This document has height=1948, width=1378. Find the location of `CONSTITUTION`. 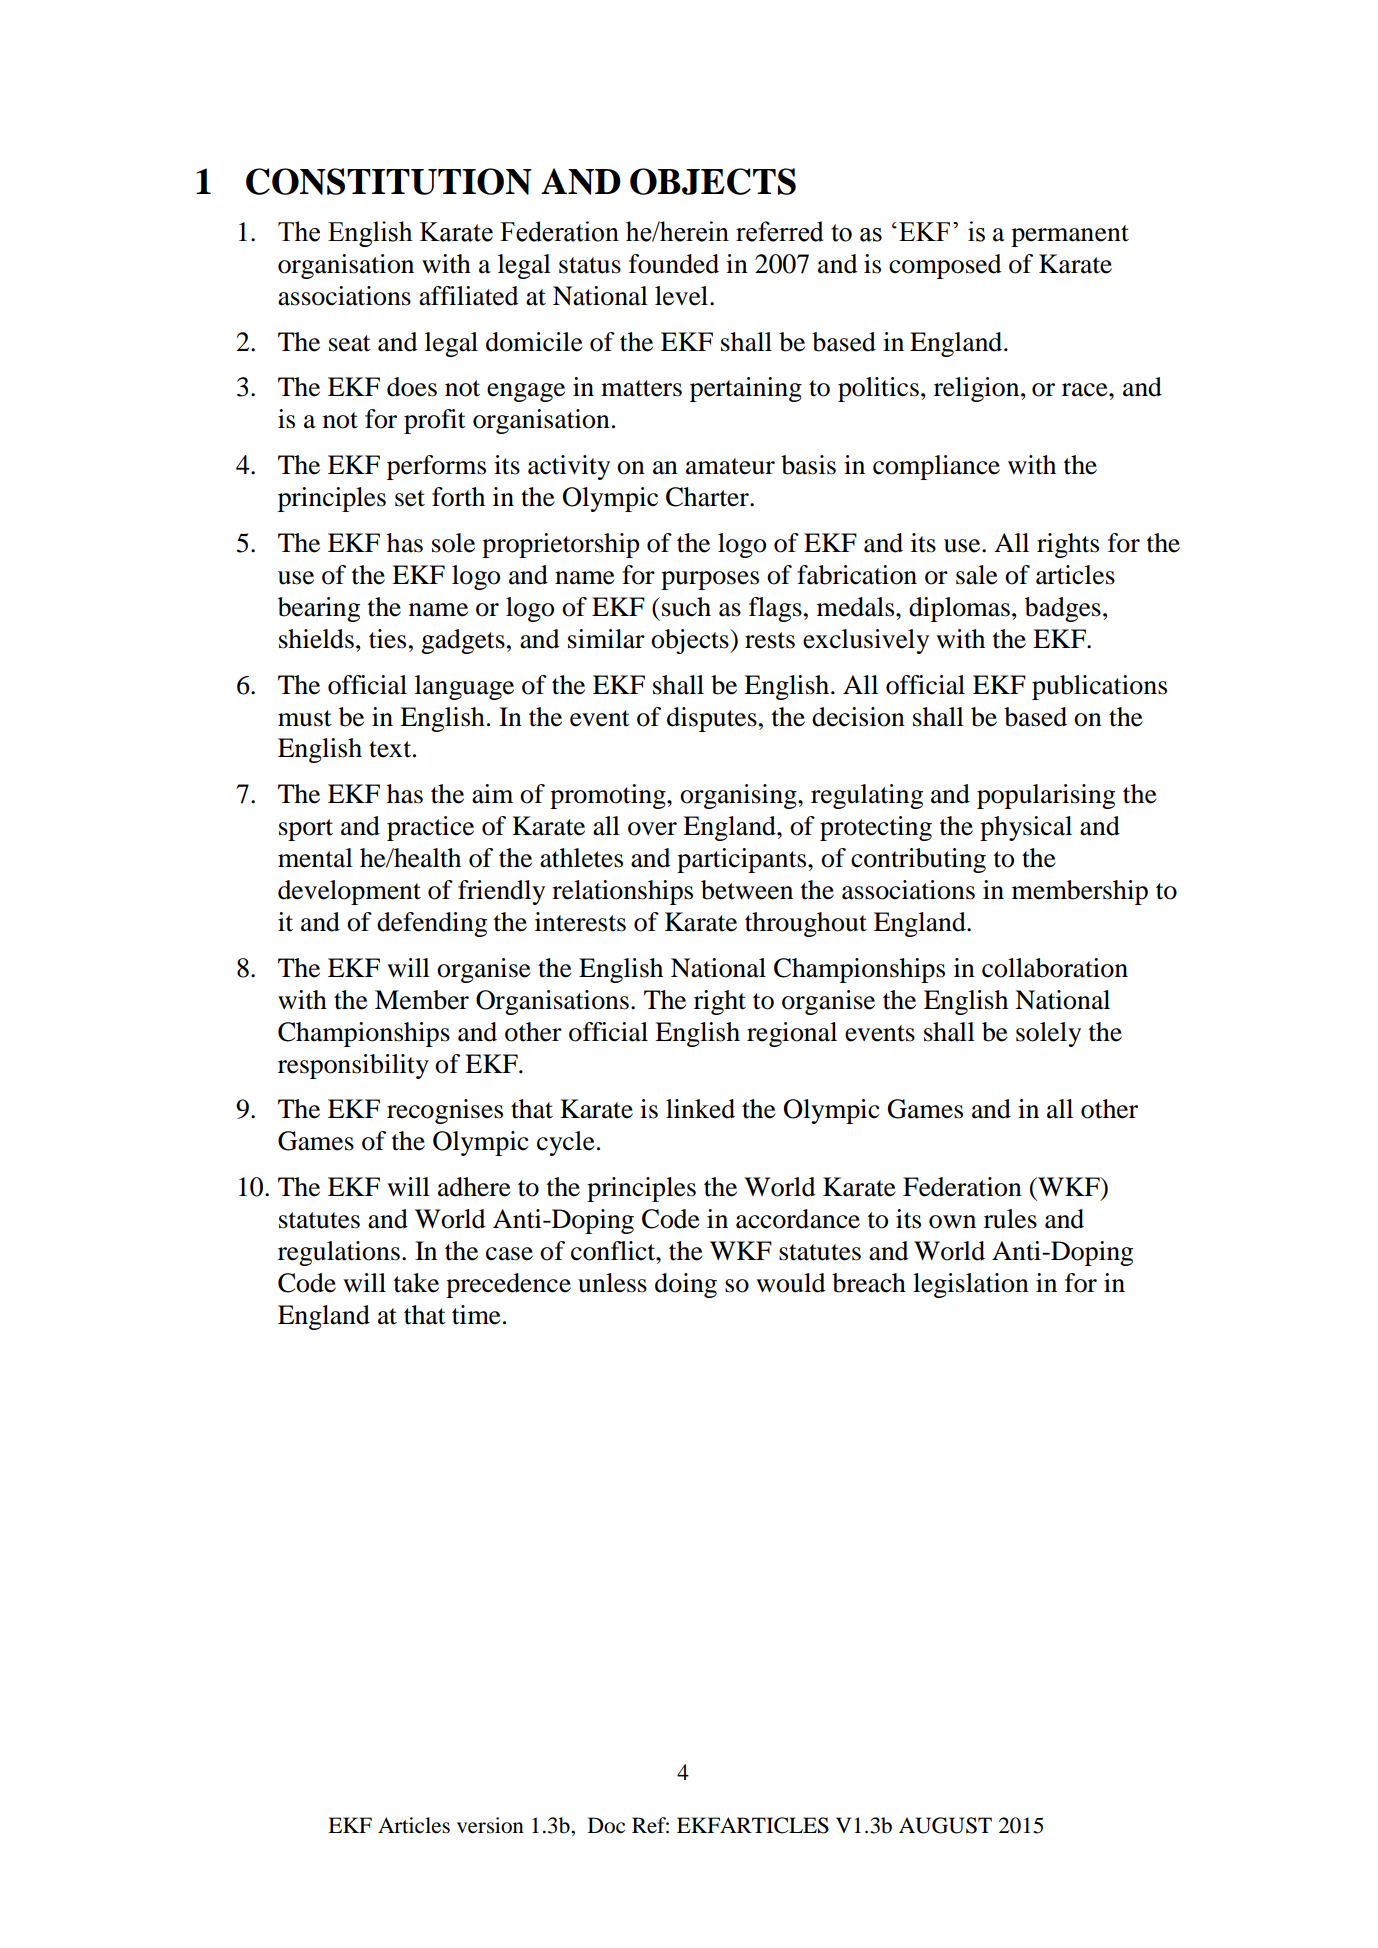

CONSTITUTION is located at coordinates (389, 181).
